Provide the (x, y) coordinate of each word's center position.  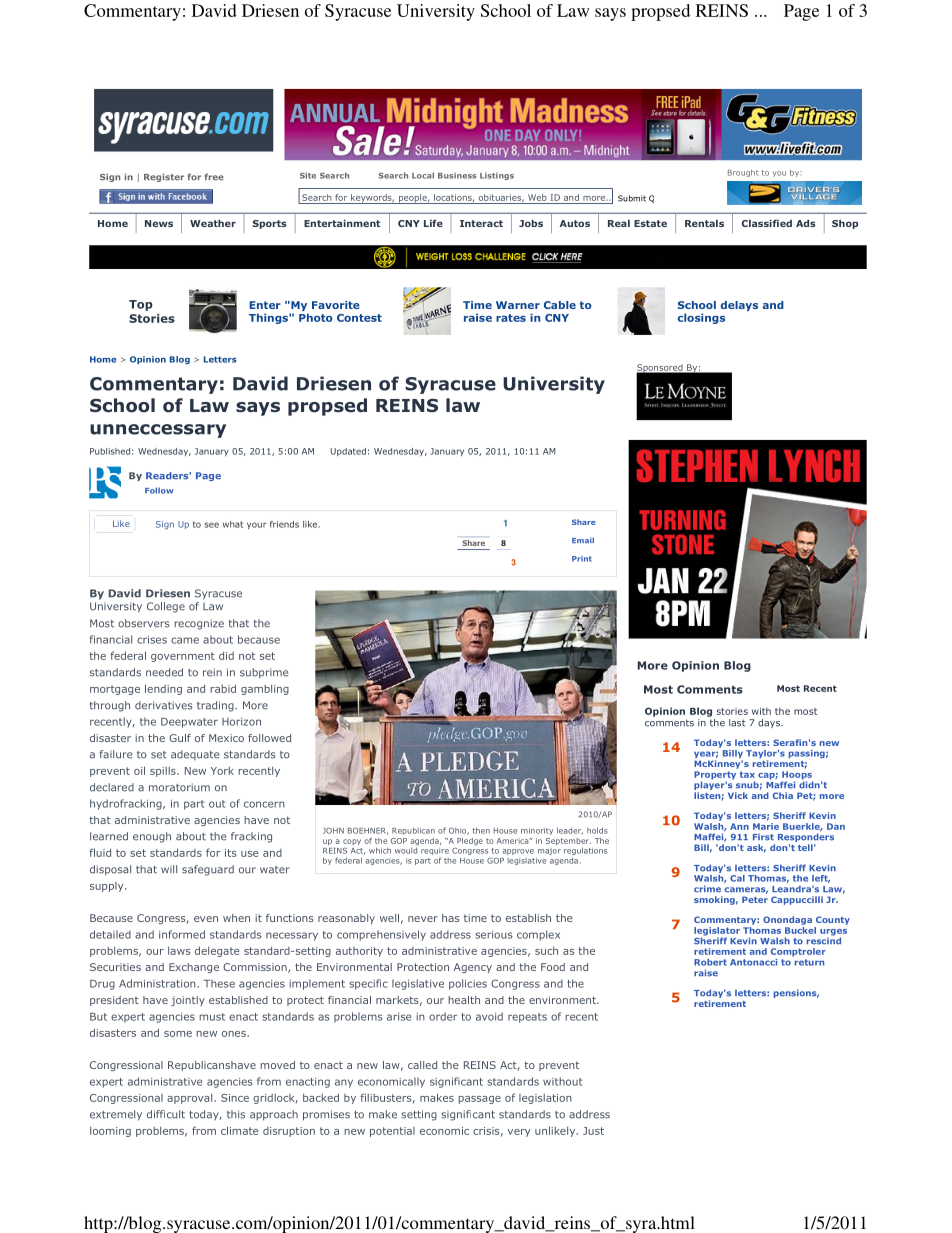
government (183, 657)
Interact (481, 223)
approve (518, 852)
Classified (767, 223)
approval (191, 1099)
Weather (213, 223)
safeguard (208, 870)
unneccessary (158, 431)
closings (701, 318)
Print (582, 559)
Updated (348, 452)
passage (479, 1100)
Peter (755, 899)
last (737, 723)
